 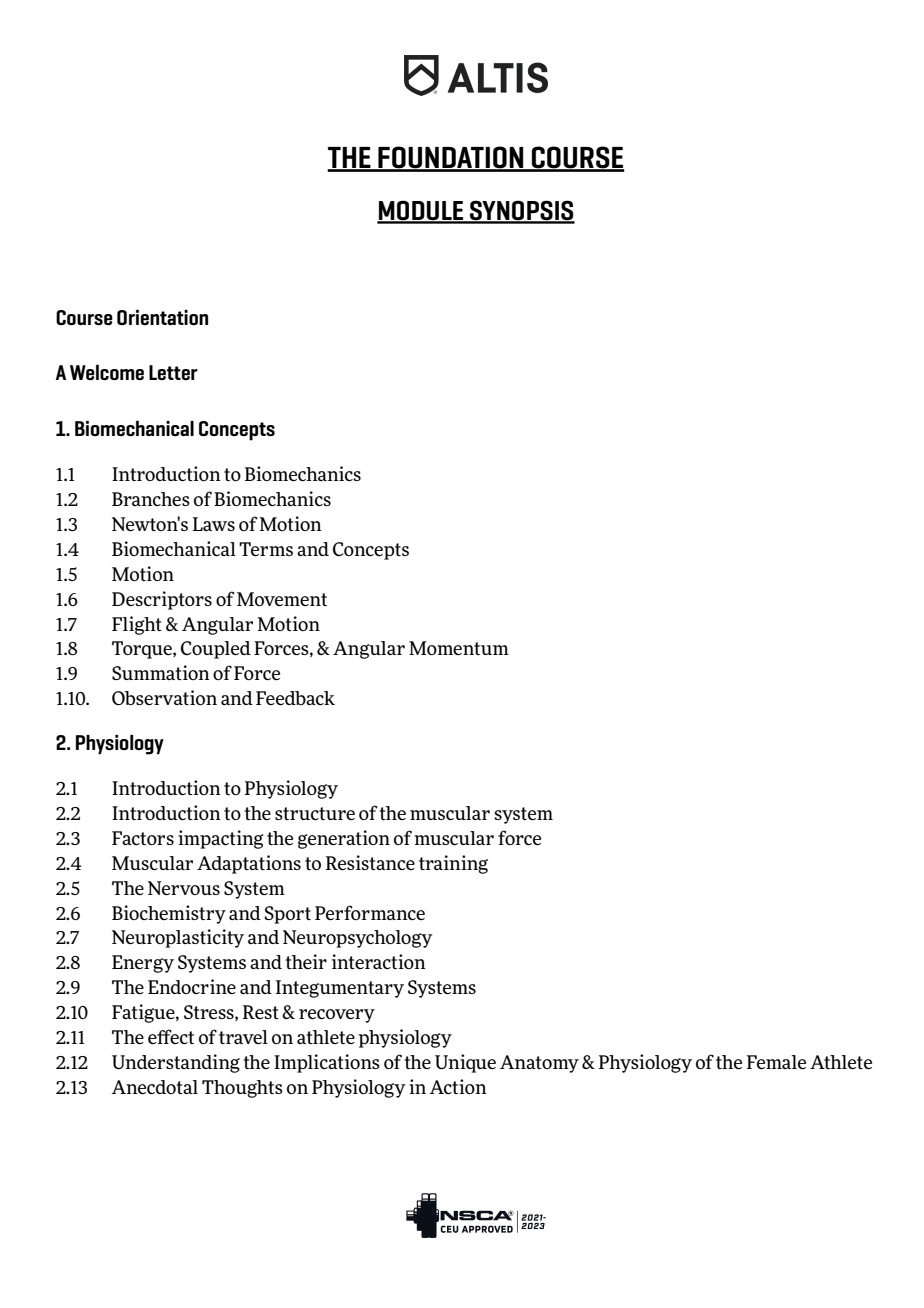 What do you see at coordinates (421, 211) in the screenshot?
I see `MODULE` at bounding box center [421, 211].
